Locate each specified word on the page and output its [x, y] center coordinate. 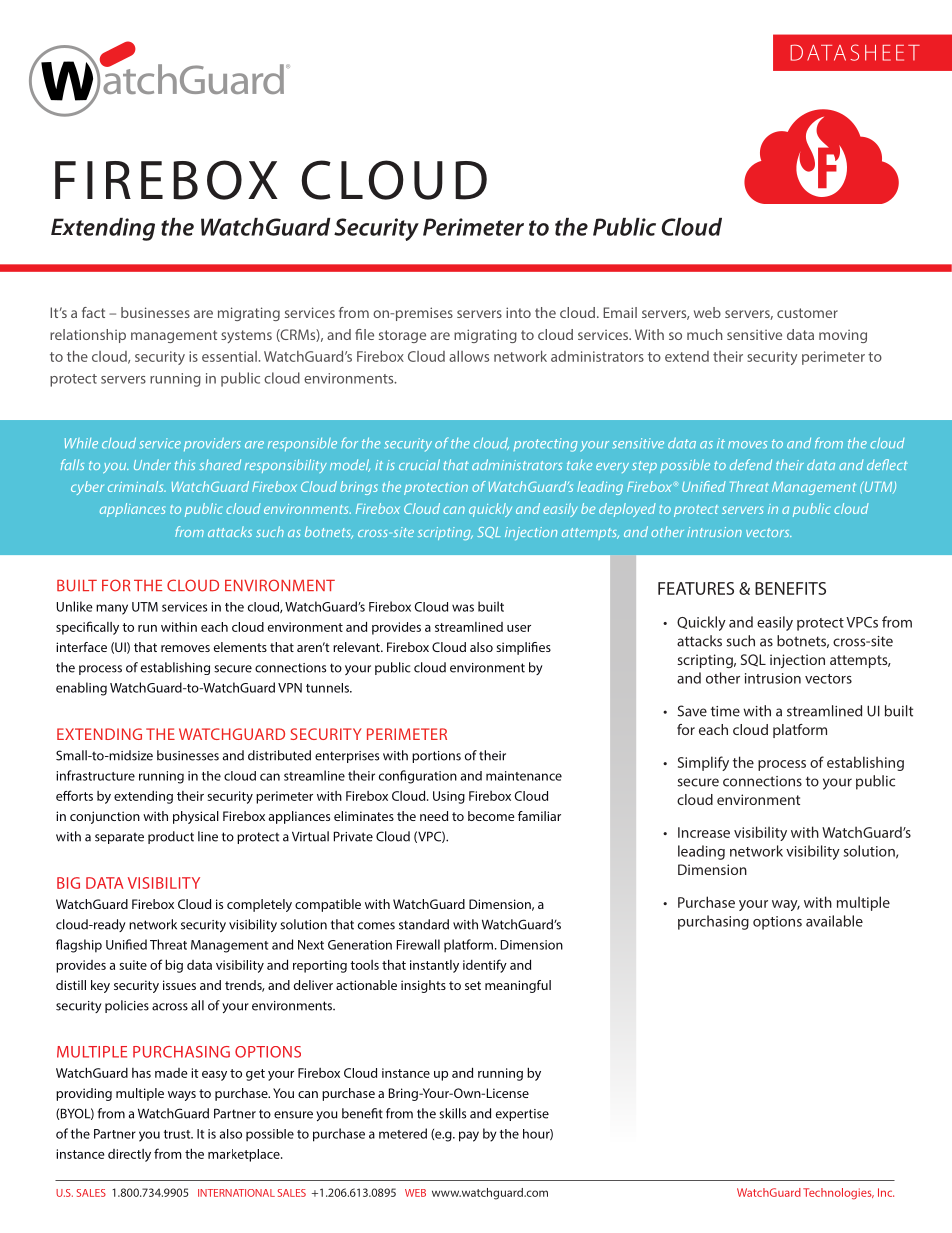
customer [807, 313]
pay [469, 1136]
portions [436, 757]
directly [129, 1155]
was [463, 608]
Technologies [838, 1194]
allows [469, 356]
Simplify [703, 763]
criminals [137, 486]
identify [485, 966]
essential [229, 356]
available [834, 921]
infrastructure [95, 775]
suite [133, 965]
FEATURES [696, 588]
